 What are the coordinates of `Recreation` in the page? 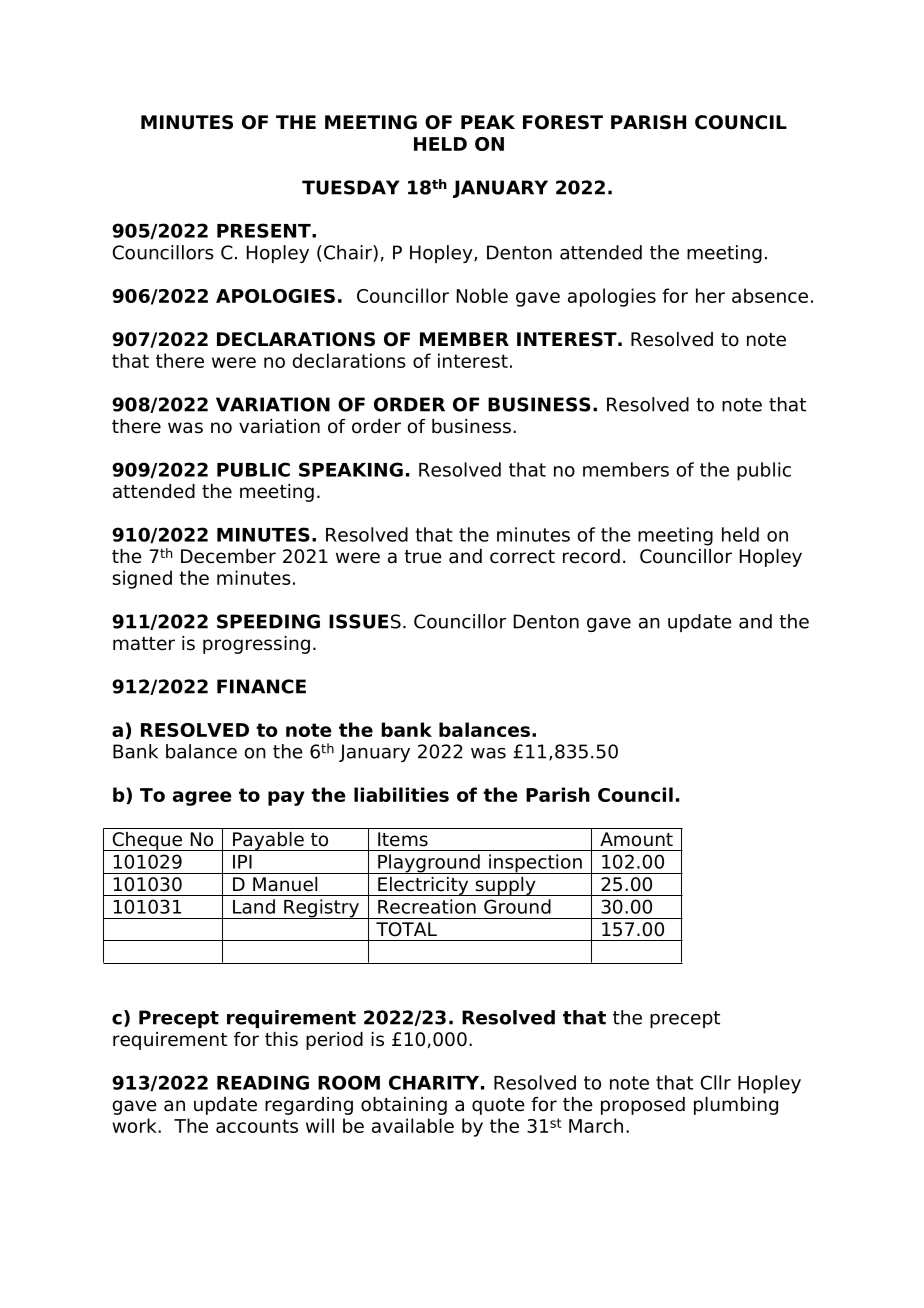 It's located at (427, 906).
